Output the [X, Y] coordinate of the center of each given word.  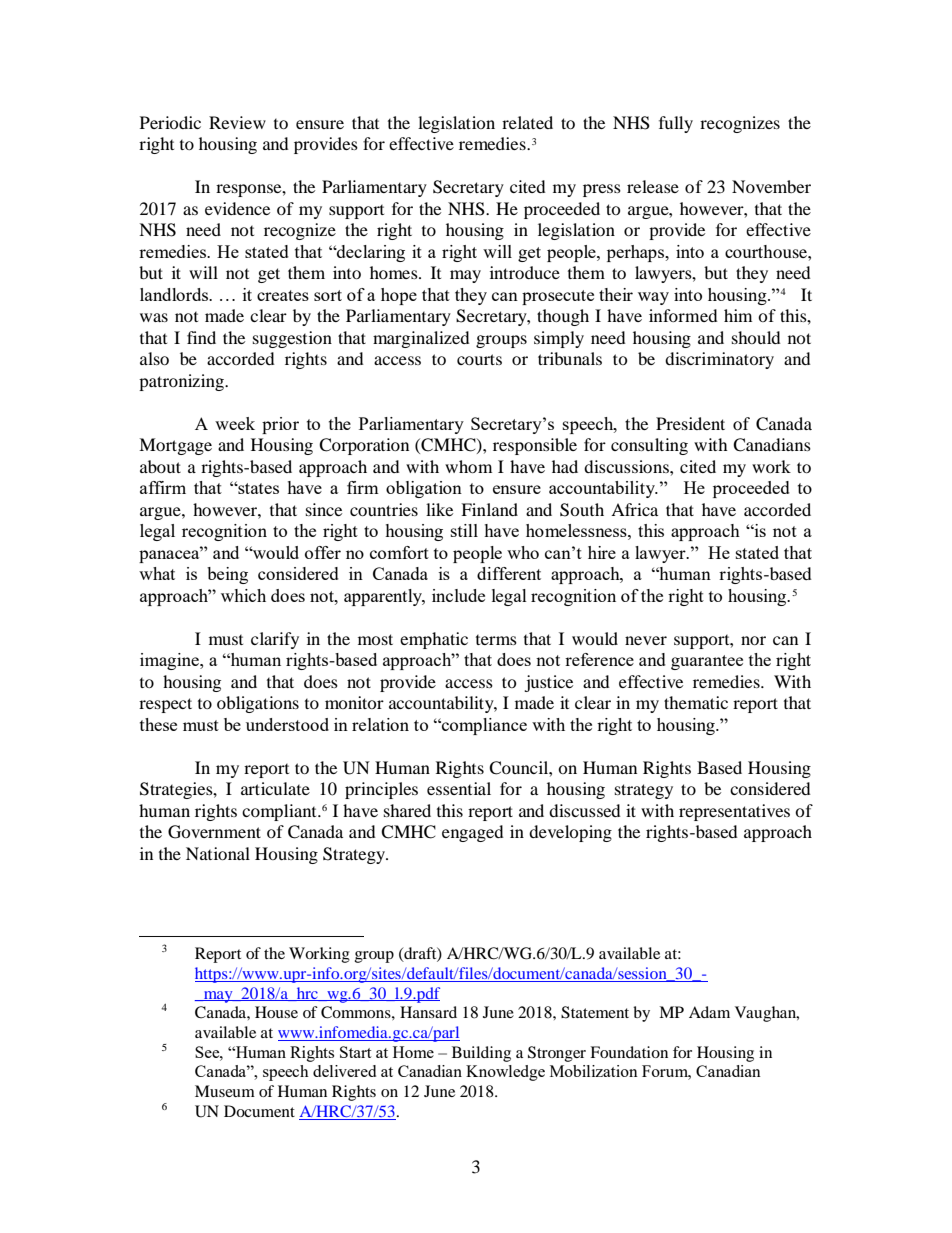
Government [214, 832]
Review [237, 122]
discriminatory [719, 360]
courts [479, 359]
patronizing [182, 382]
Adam [709, 1012]
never [646, 640]
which [243, 595]
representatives [734, 812]
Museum [225, 1091]
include [458, 595]
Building [481, 1054]
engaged [473, 833]
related [527, 122]
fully [676, 124]
